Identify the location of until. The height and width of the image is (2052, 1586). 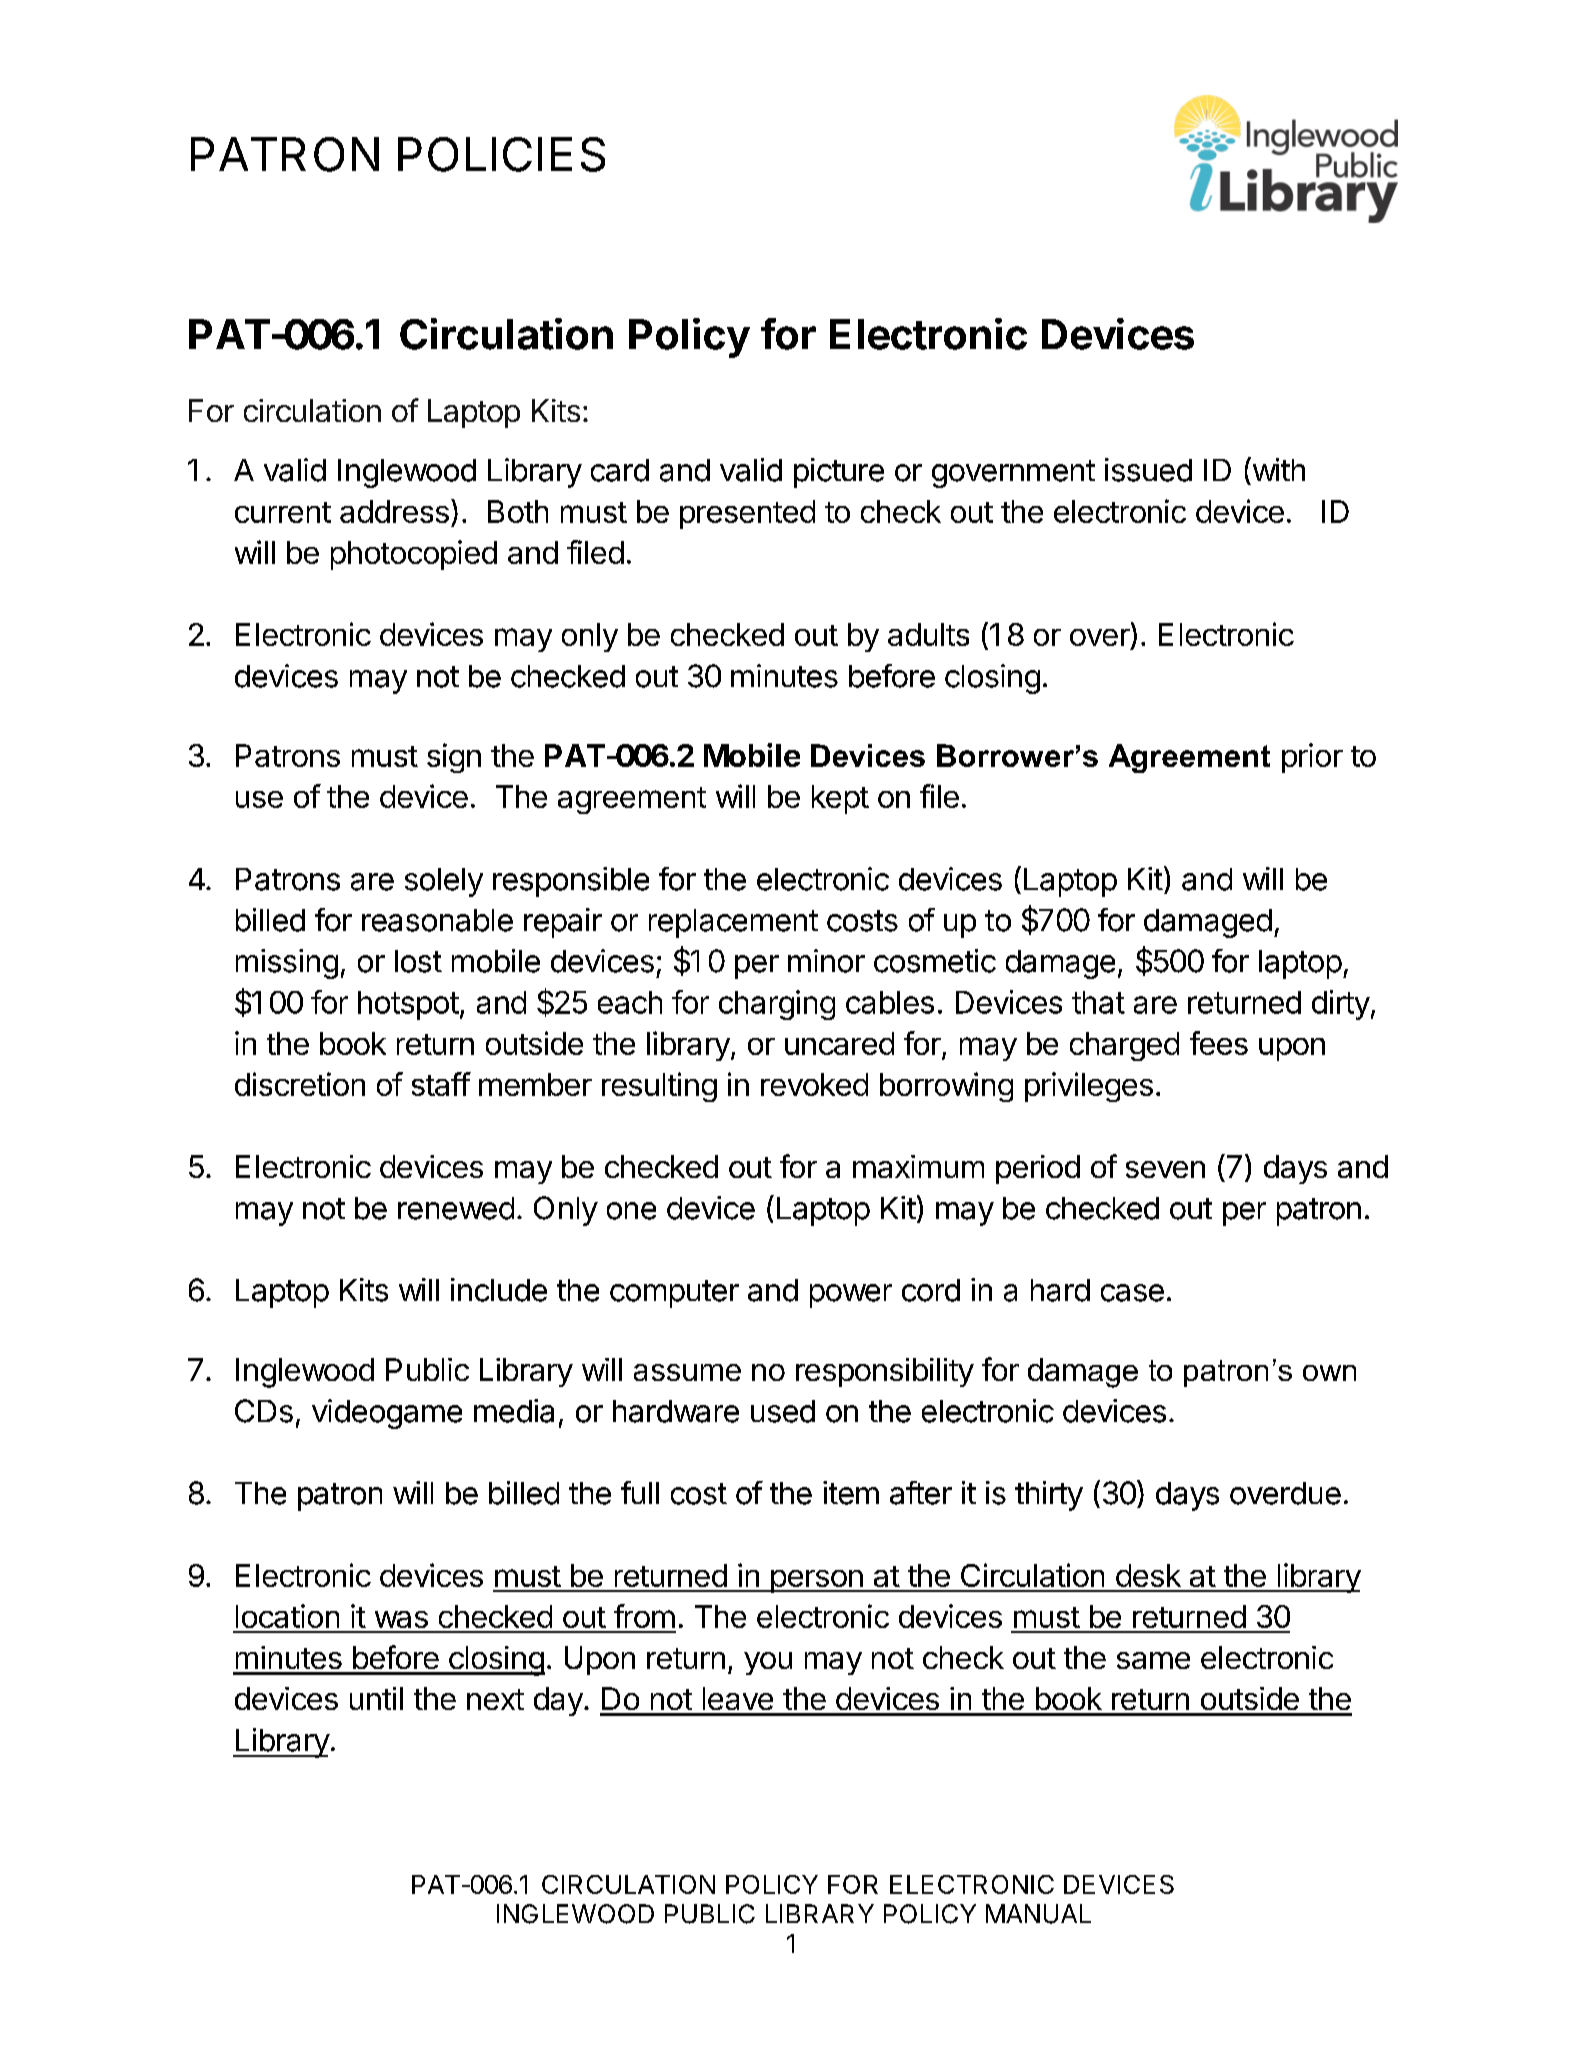
(376, 1698).
